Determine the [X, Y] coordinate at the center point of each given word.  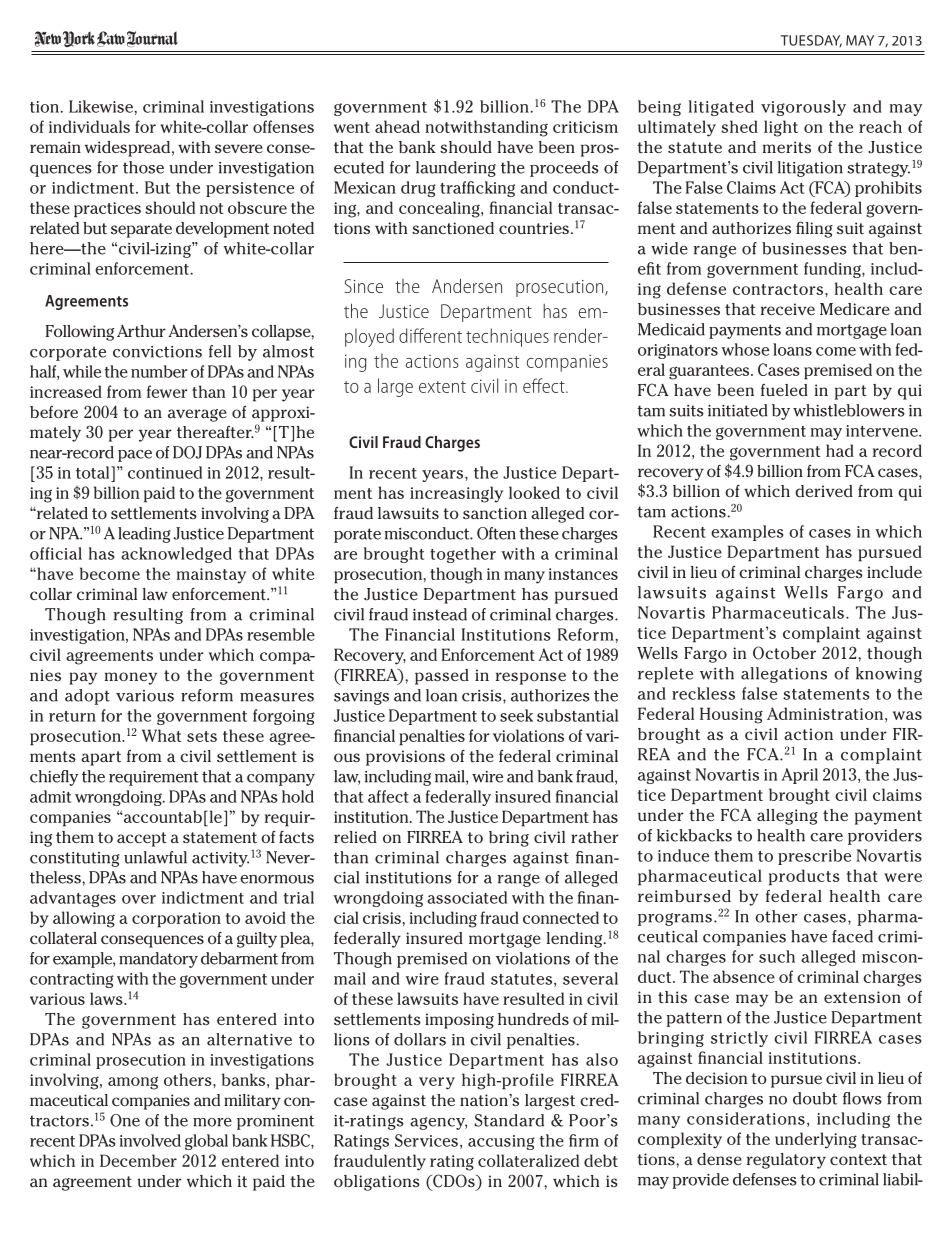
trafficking [477, 189]
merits [787, 147]
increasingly [456, 494]
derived [824, 491]
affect [388, 796]
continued [165, 472]
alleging [787, 817]
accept [142, 839]
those [143, 167]
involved [150, 1140]
